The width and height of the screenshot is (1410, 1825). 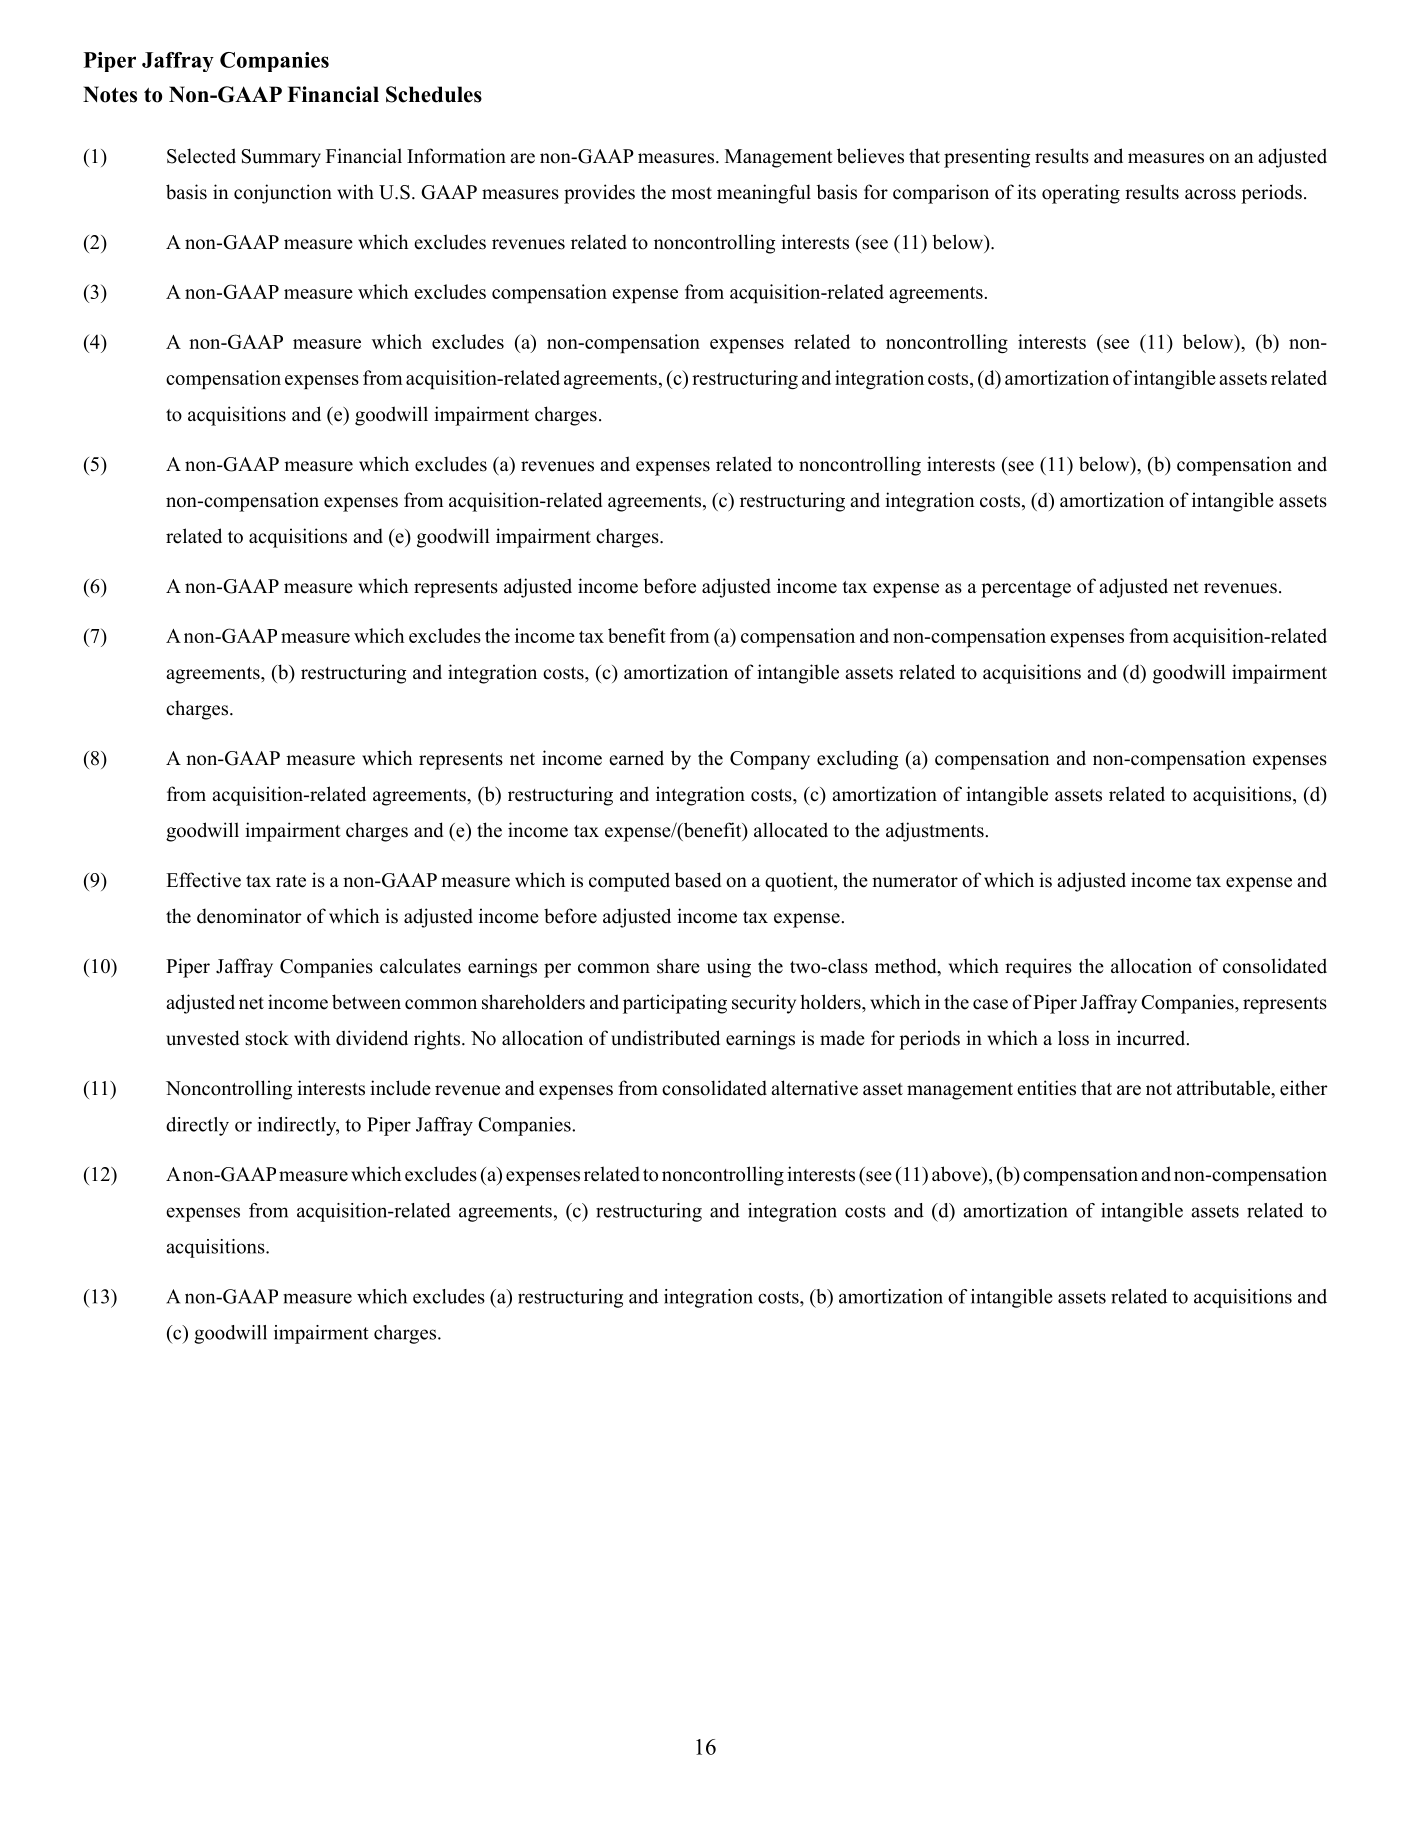 I want to click on using, so click(x=729, y=968).
